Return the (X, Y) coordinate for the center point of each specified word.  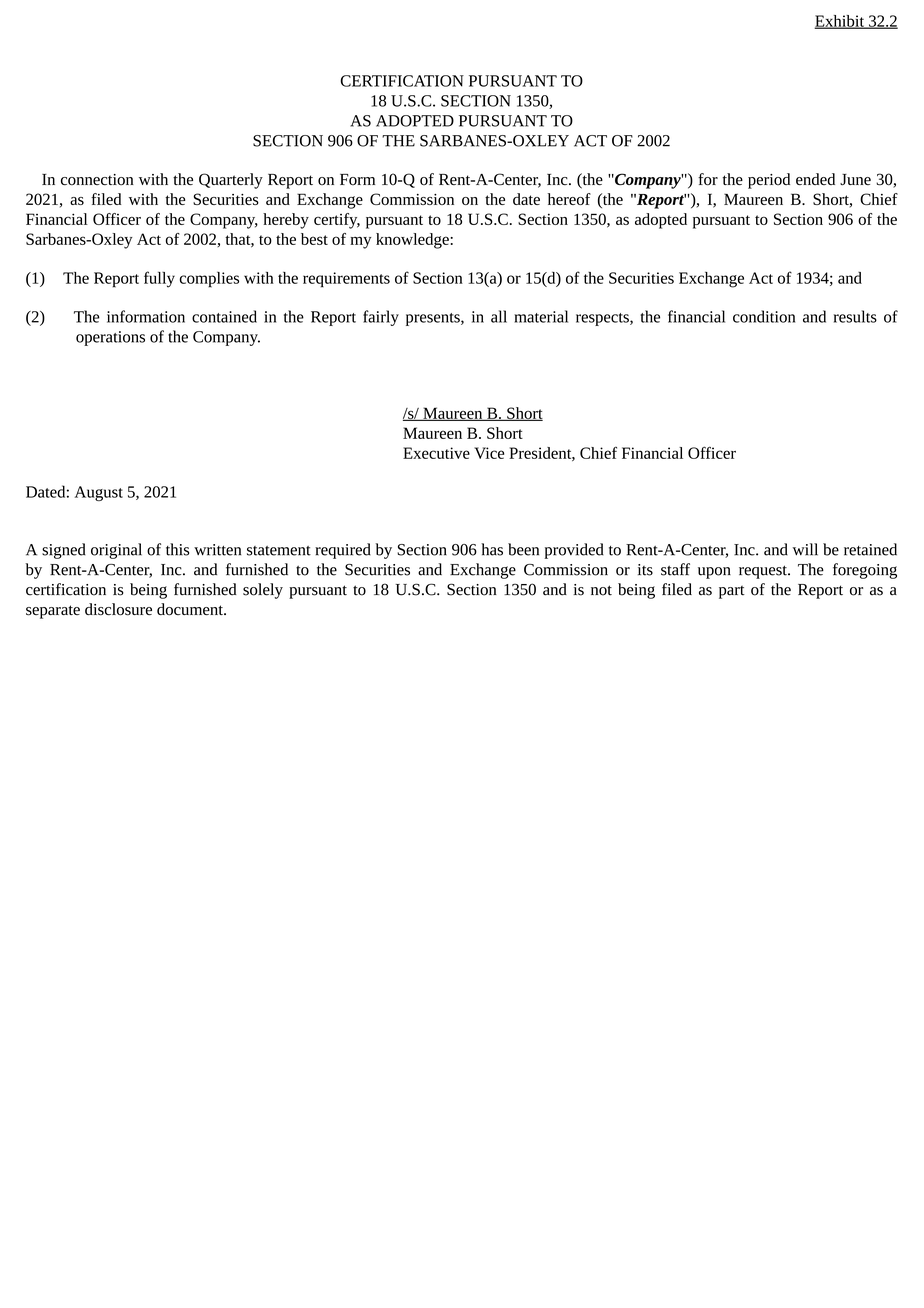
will (805, 549)
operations (110, 338)
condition (764, 316)
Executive (436, 453)
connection (97, 180)
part (732, 592)
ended (815, 179)
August (99, 493)
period (769, 181)
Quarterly (231, 181)
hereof (569, 199)
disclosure (118, 609)
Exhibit (840, 22)
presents (434, 319)
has (492, 549)
